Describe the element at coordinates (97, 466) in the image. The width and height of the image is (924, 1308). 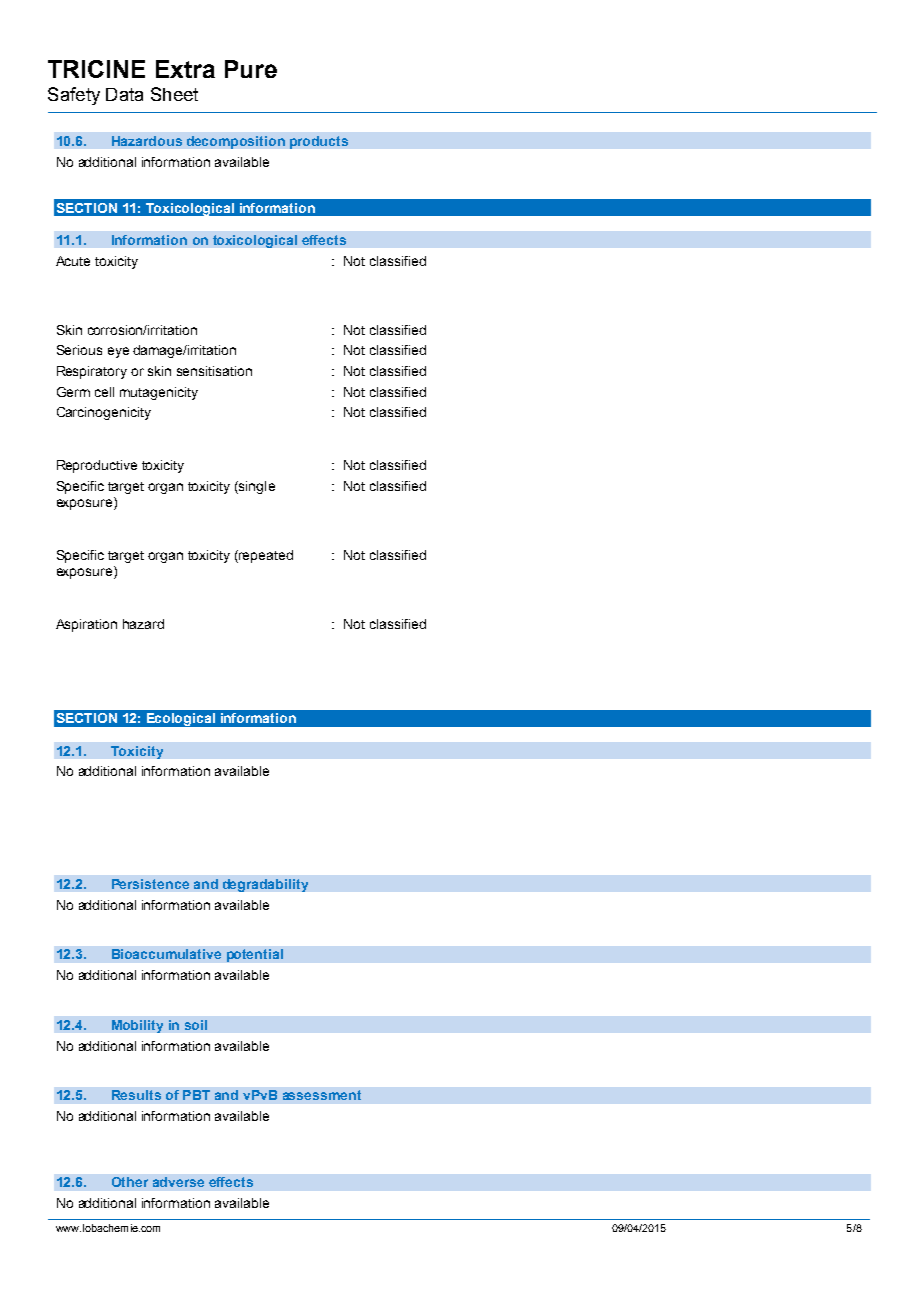
I see `Reproductive` at that location.
